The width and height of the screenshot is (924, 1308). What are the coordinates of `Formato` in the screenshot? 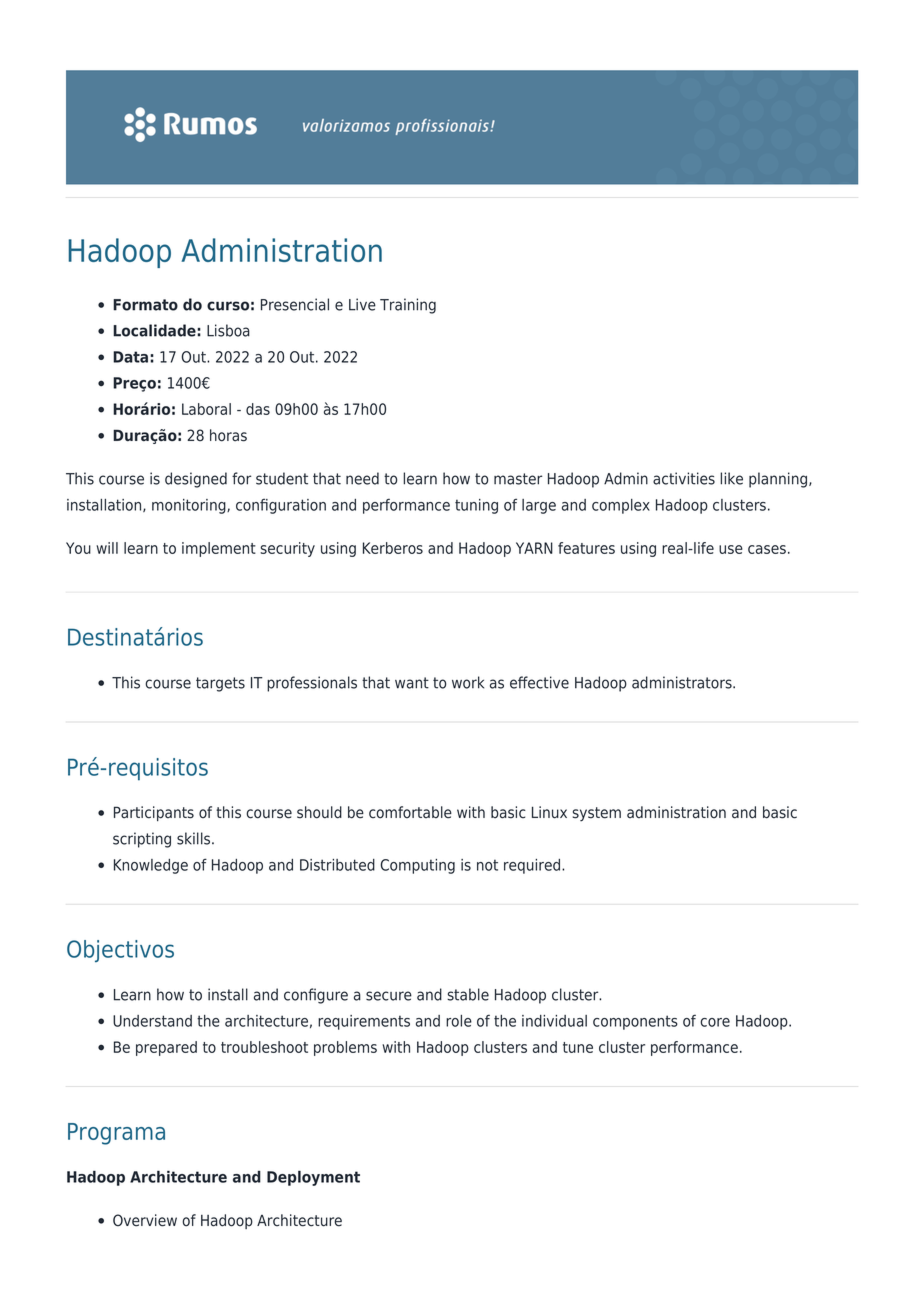 It's located at (145, 305).
